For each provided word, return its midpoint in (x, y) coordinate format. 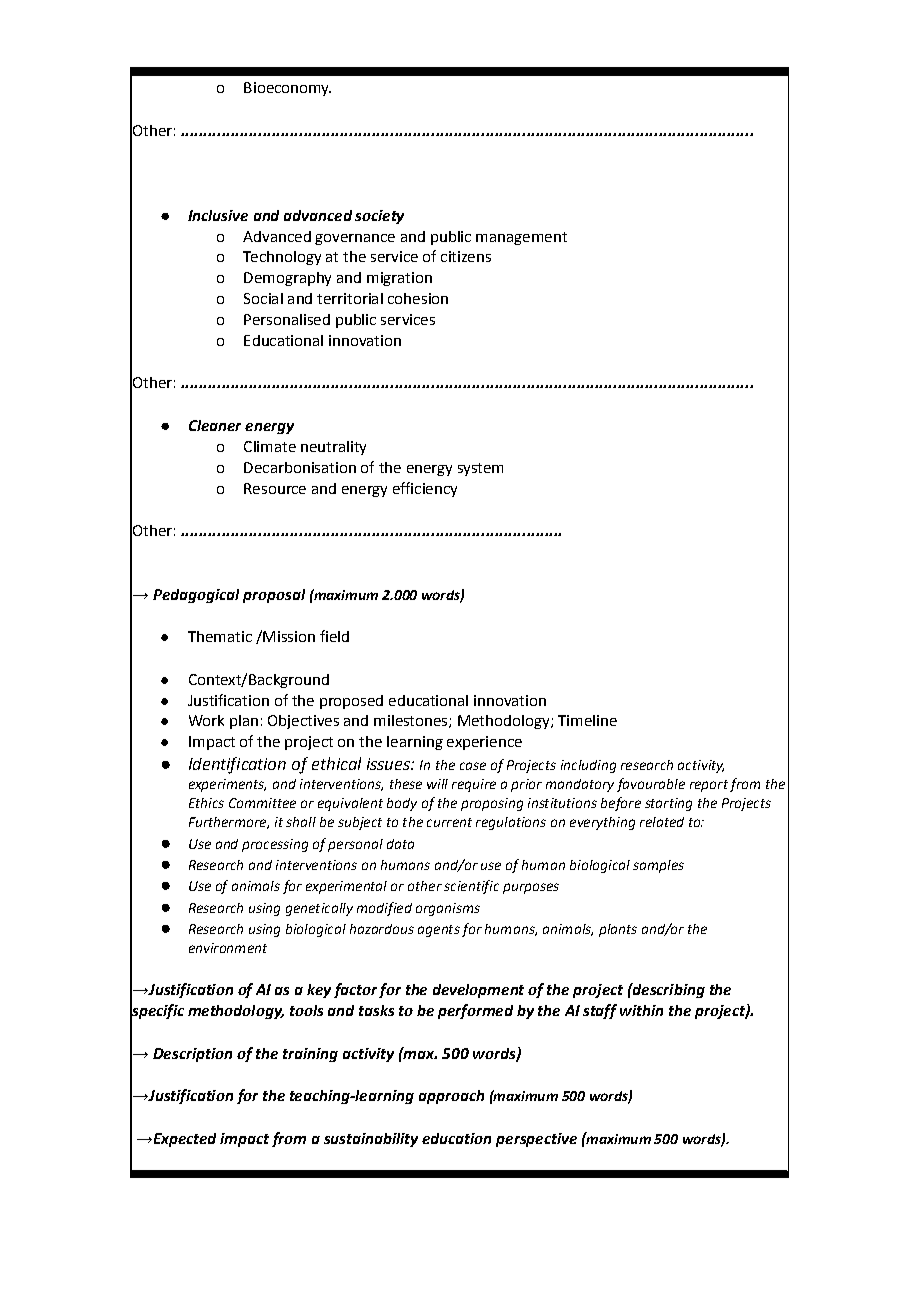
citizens (466, 256)
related (662, 822)
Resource (275, 488)
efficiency (425, 489)
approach (451, 1097)
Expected (183, 1140)
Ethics (206, 803)
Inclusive (218, 215)
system (480, 469)
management (521, 238)
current (449, 822)
